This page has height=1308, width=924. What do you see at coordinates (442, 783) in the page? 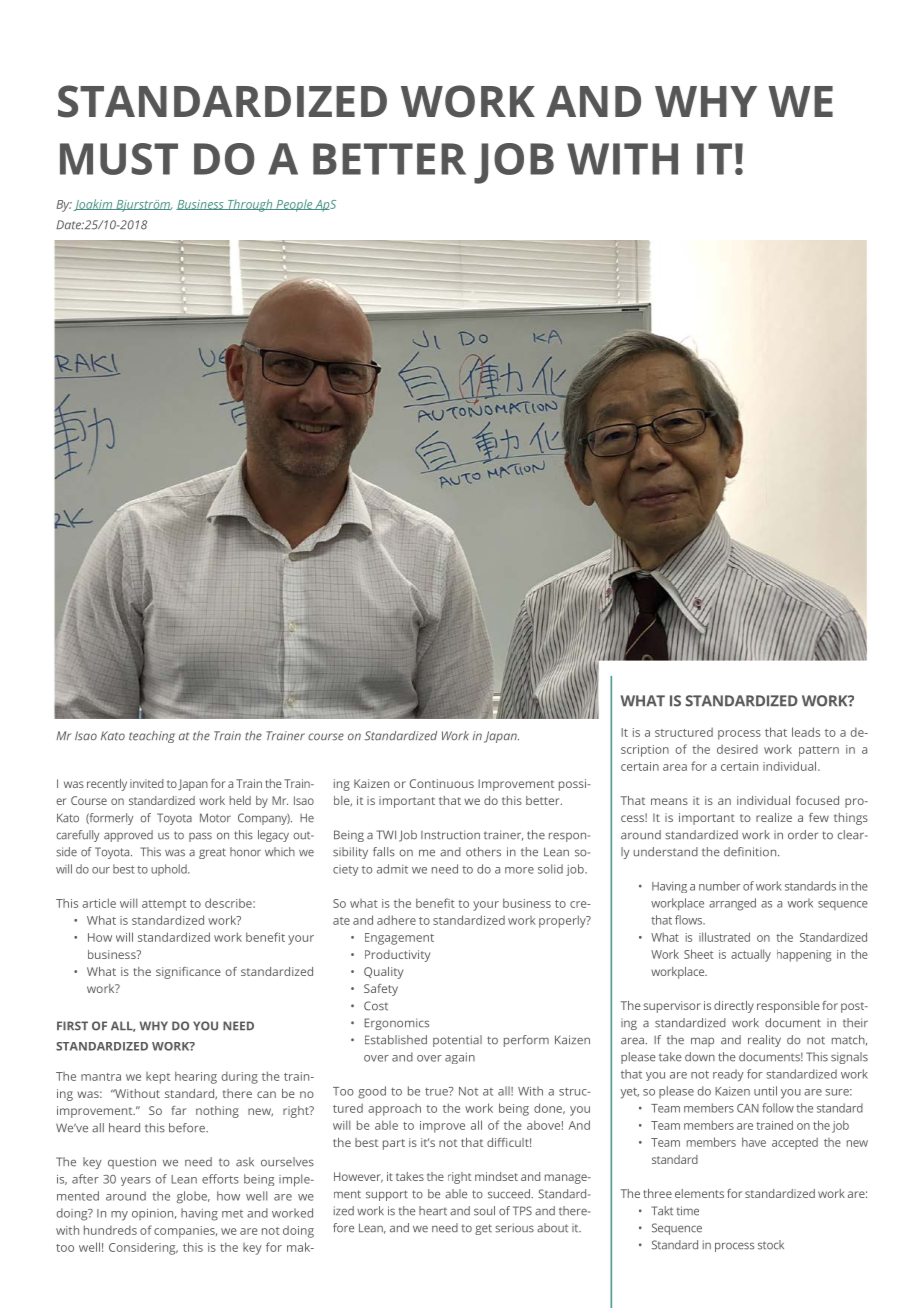
I see `Continuous` at bounding box center [442, 783].
